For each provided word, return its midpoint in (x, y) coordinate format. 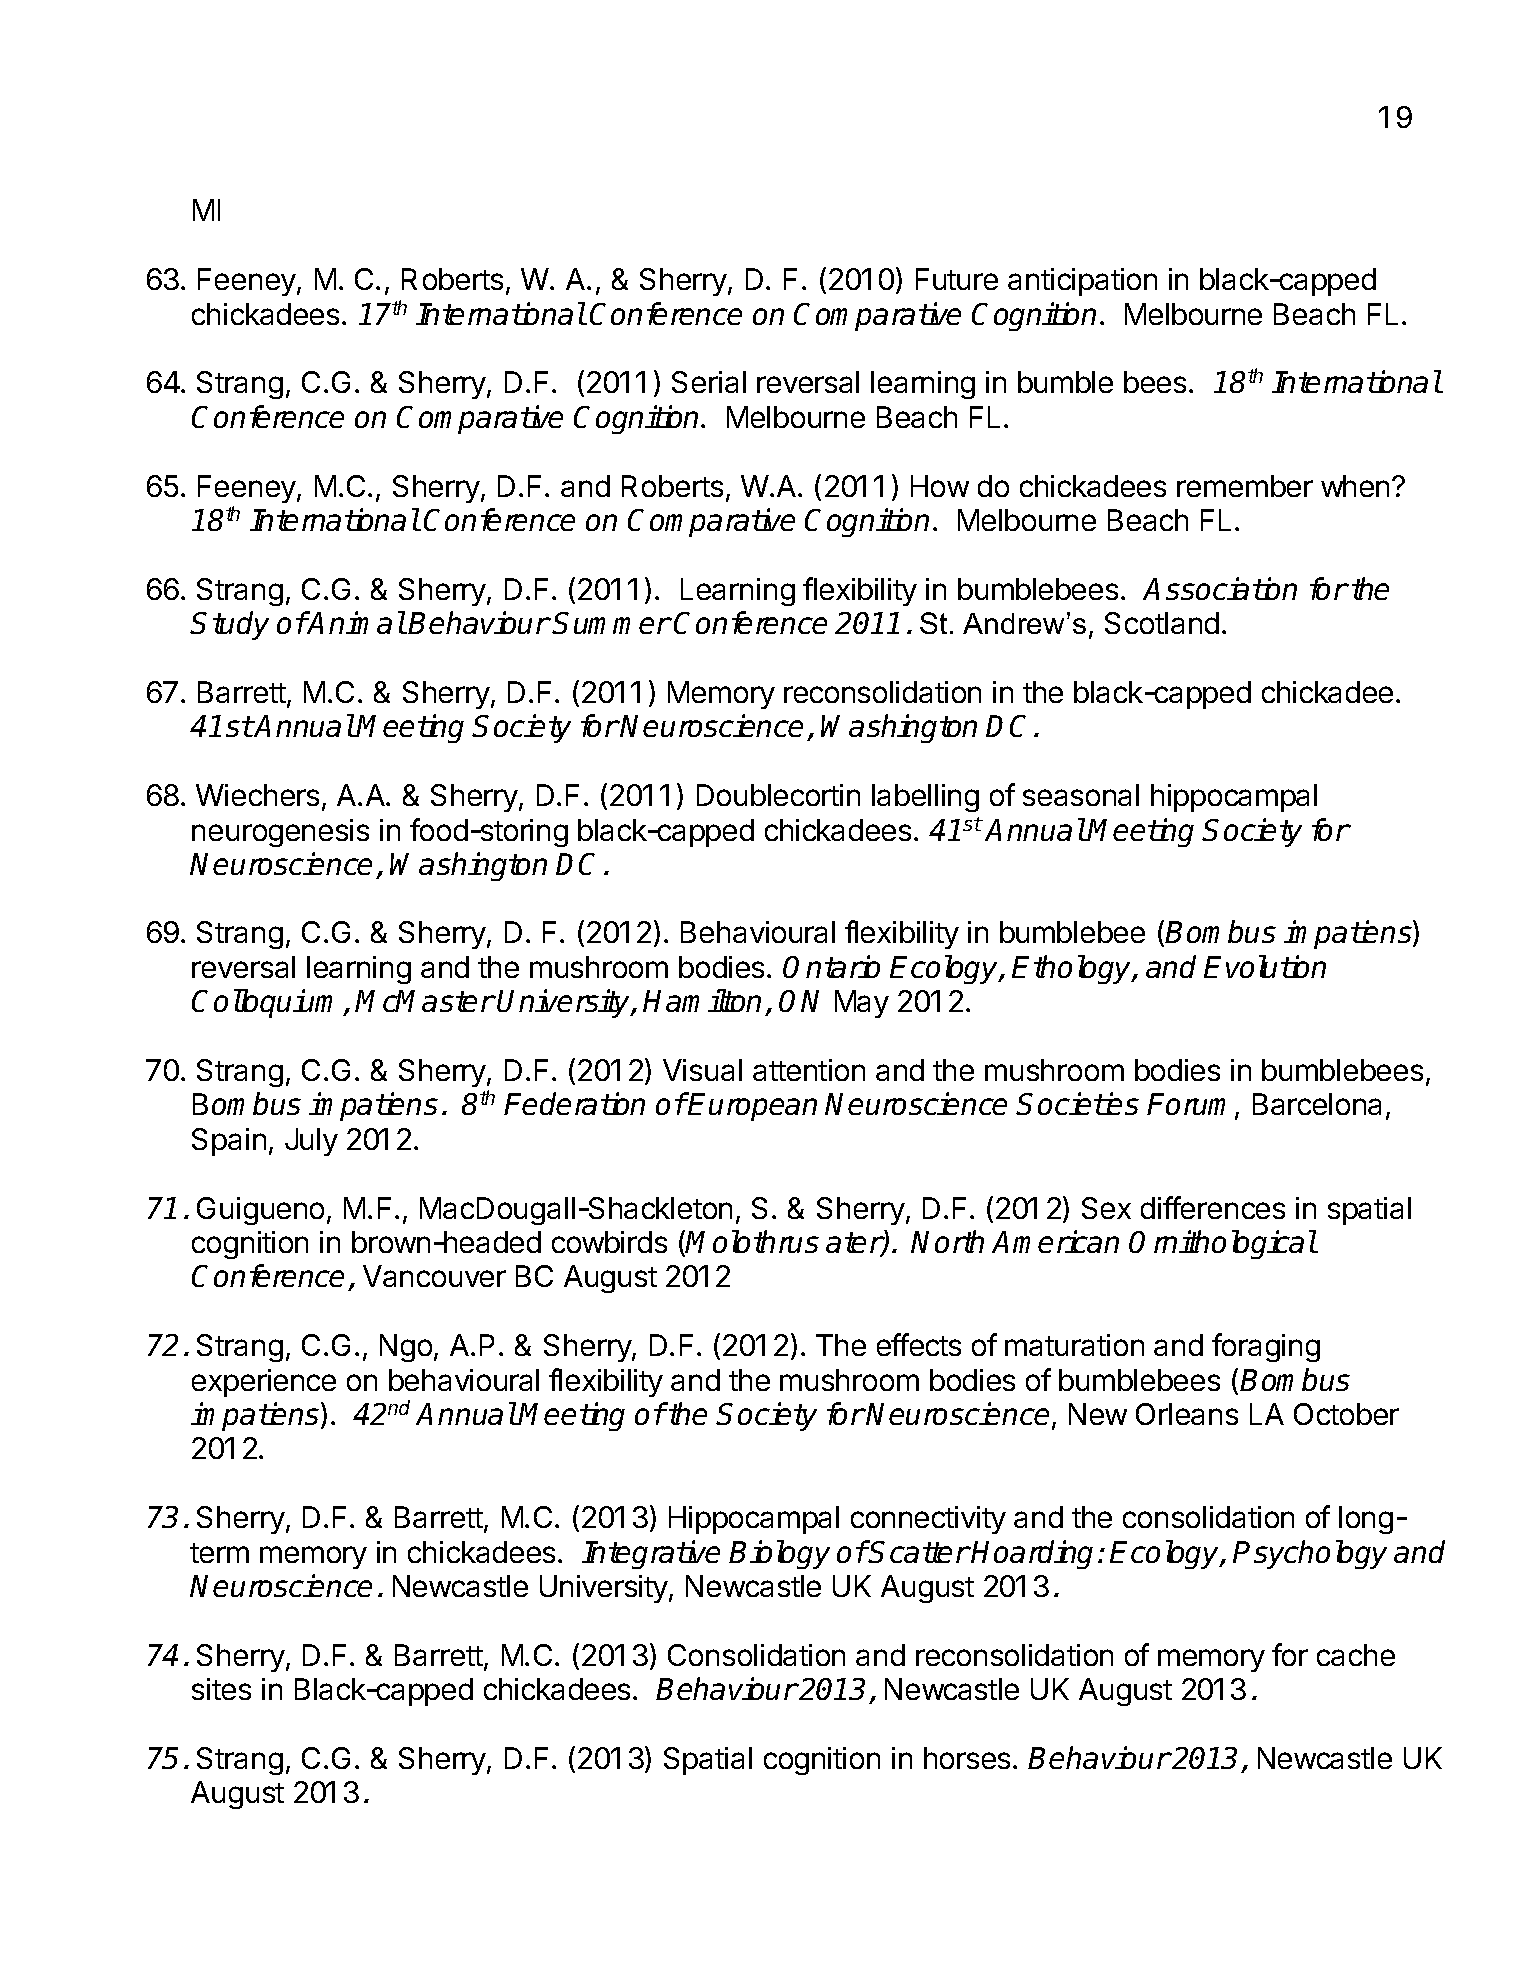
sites (221, 1689)
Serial (709, 382)
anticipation (1082, 282)
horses (967, 1758)
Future (957, 279)
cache (1356, 1655)
